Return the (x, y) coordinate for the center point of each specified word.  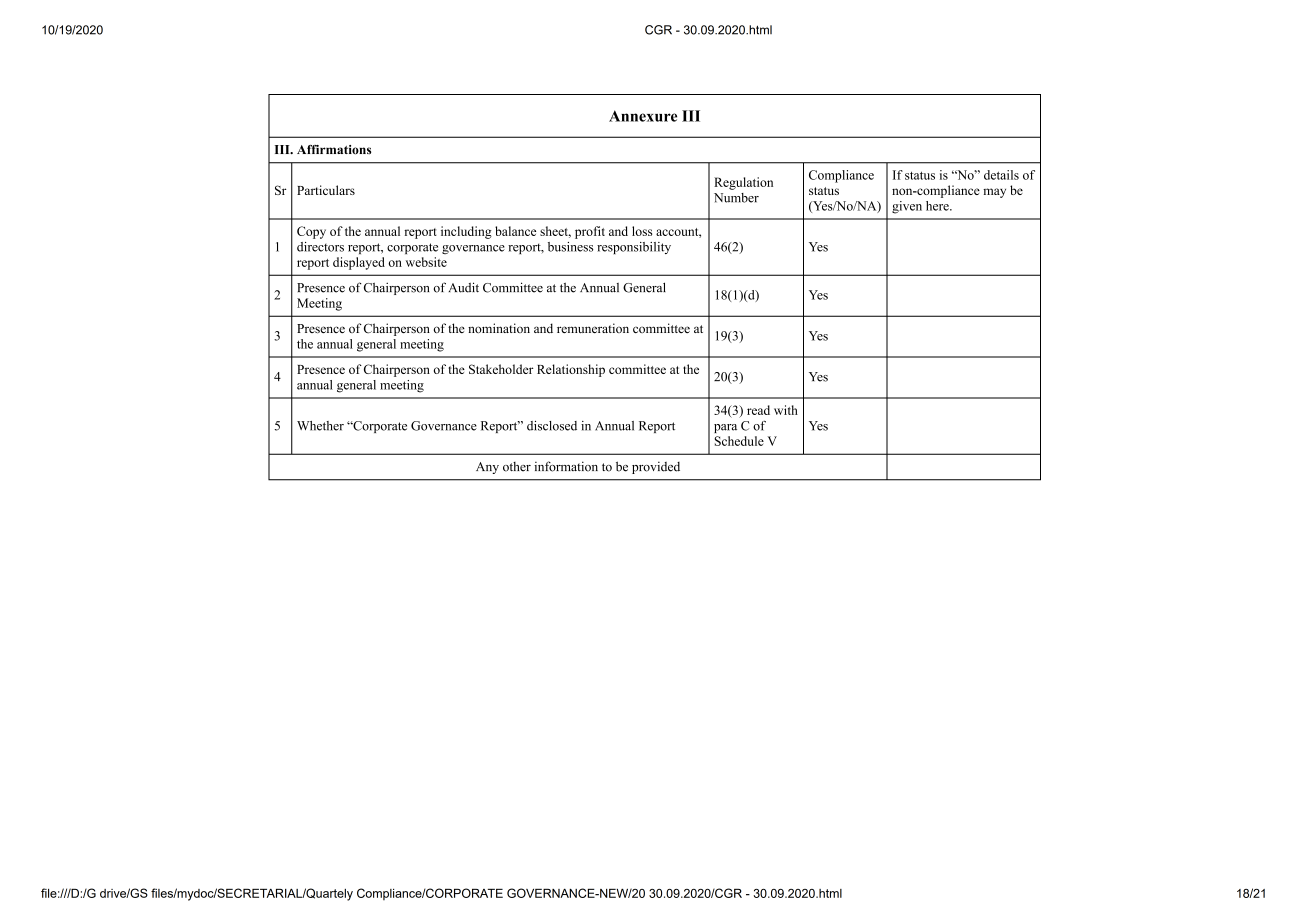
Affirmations (334, 150)
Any (487, 468)
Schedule (739, 441)
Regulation (743, 183)
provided (656, 467)
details (1001, 175)
